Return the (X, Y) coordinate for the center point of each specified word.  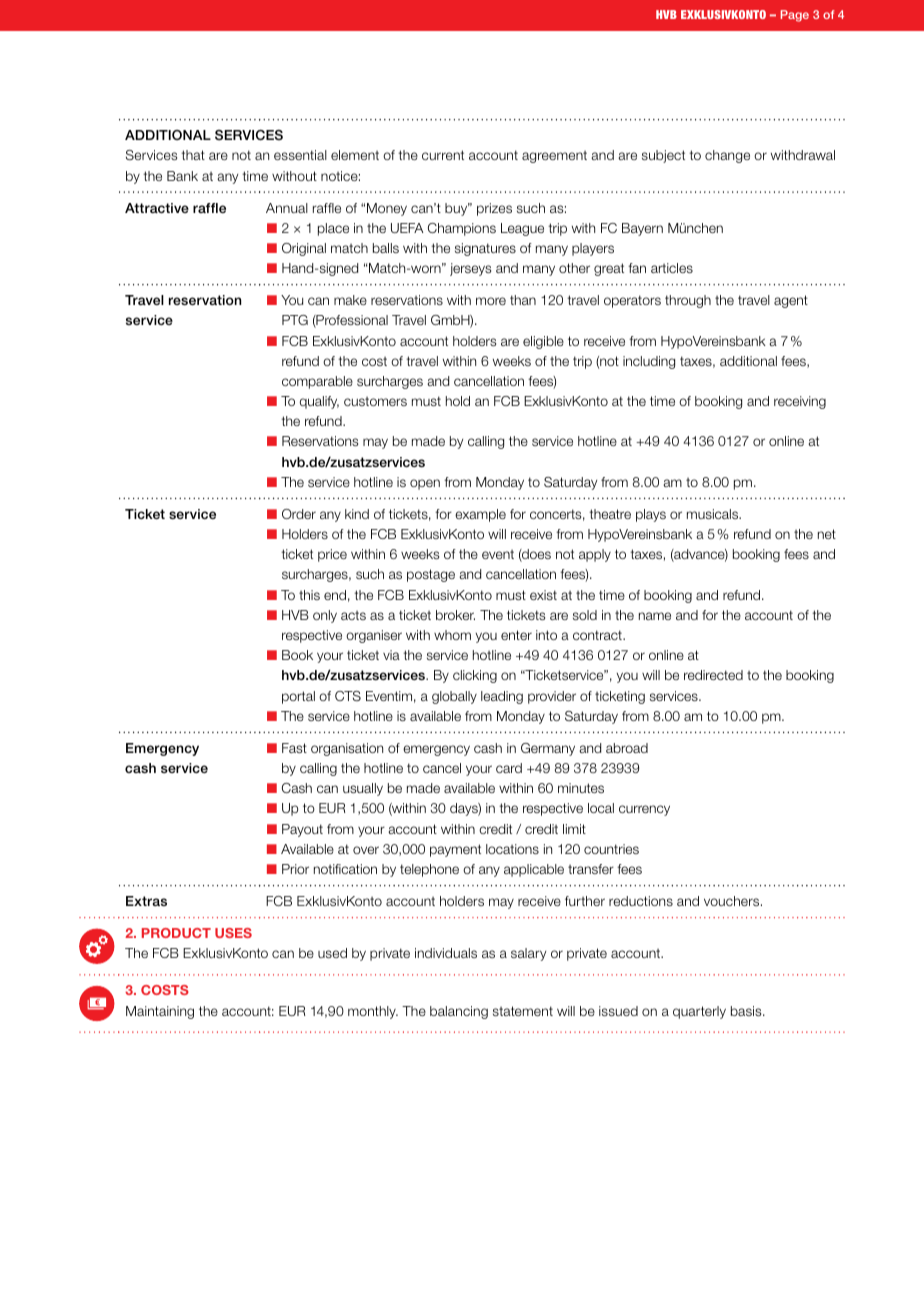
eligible (543, 342)
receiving (800, 402)
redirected (713, 675)
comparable (317, 382)
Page (795, 16)
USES (233, 933)
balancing (459, 1012)
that (193, 155)
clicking (475, 676)
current (443, 155)
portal (298, 697)
